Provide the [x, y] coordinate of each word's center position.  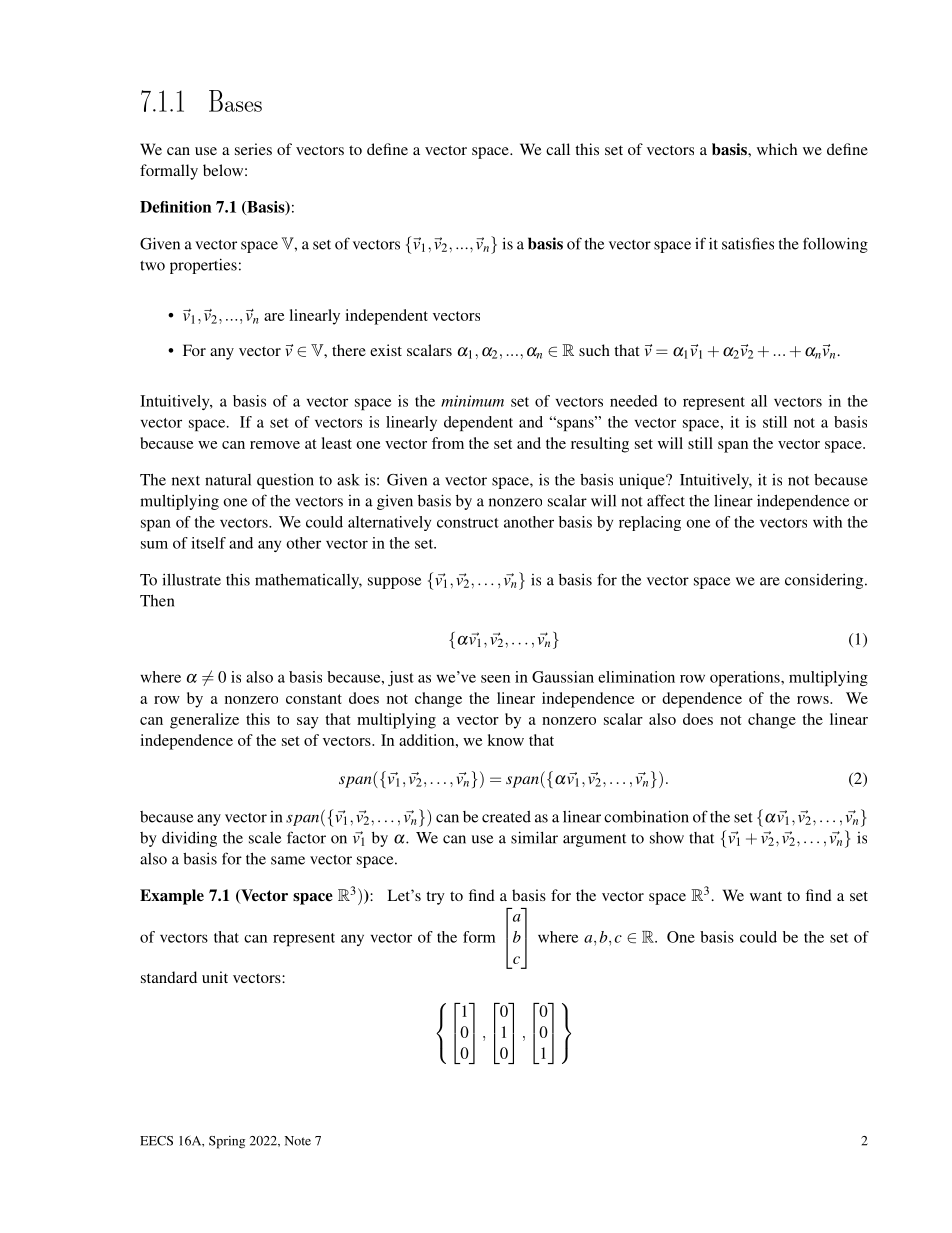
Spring [227, 1142]
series [253, 149]
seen [495, 679]
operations [746, 678]
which [777, 149]
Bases [235, 101]
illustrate [191, 579]
